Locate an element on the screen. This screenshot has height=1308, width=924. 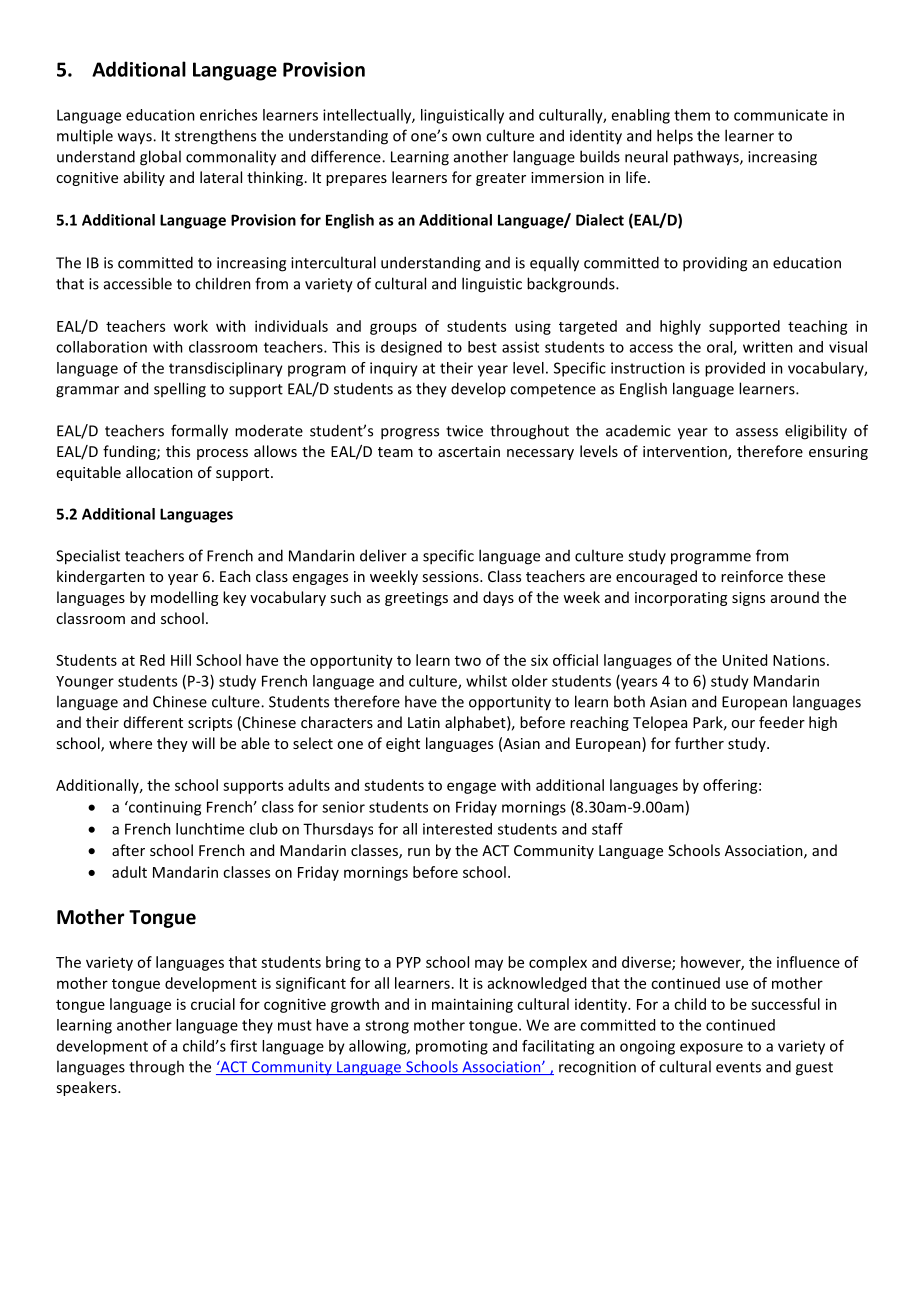
global is located at coordinates (160, 158).
